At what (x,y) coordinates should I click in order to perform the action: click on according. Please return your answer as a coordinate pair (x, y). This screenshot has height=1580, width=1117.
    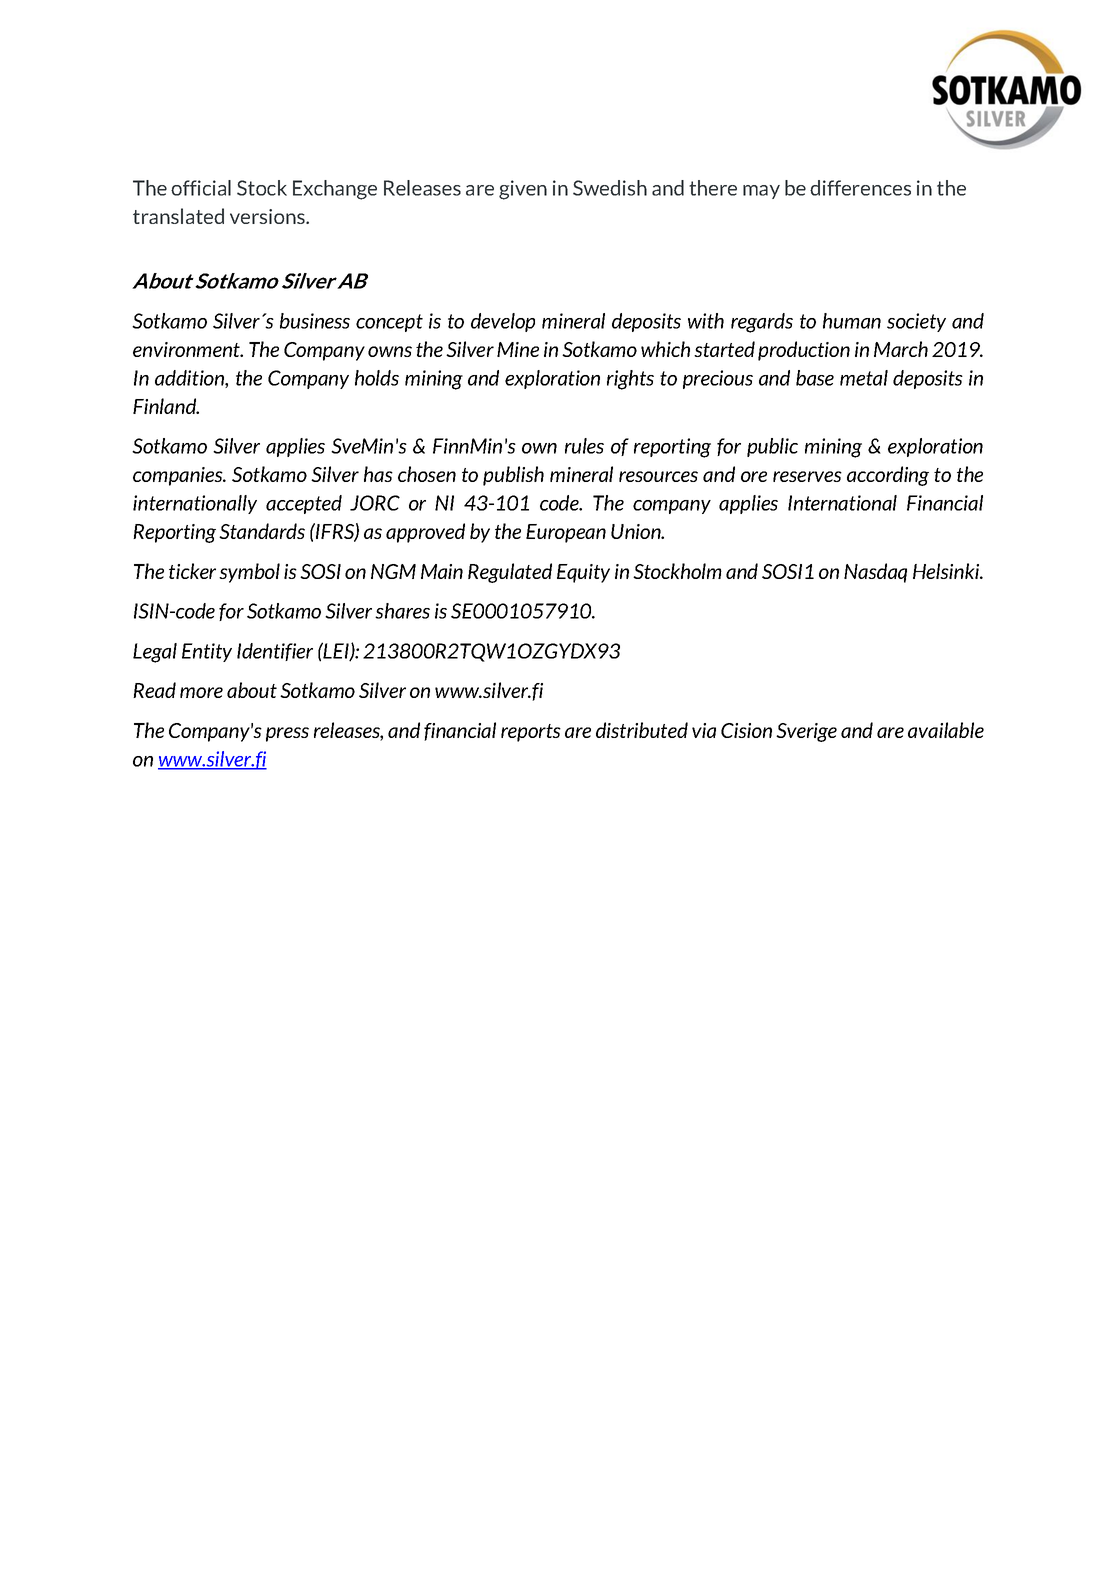
    Looking at the image, I should click on (888, 476).
